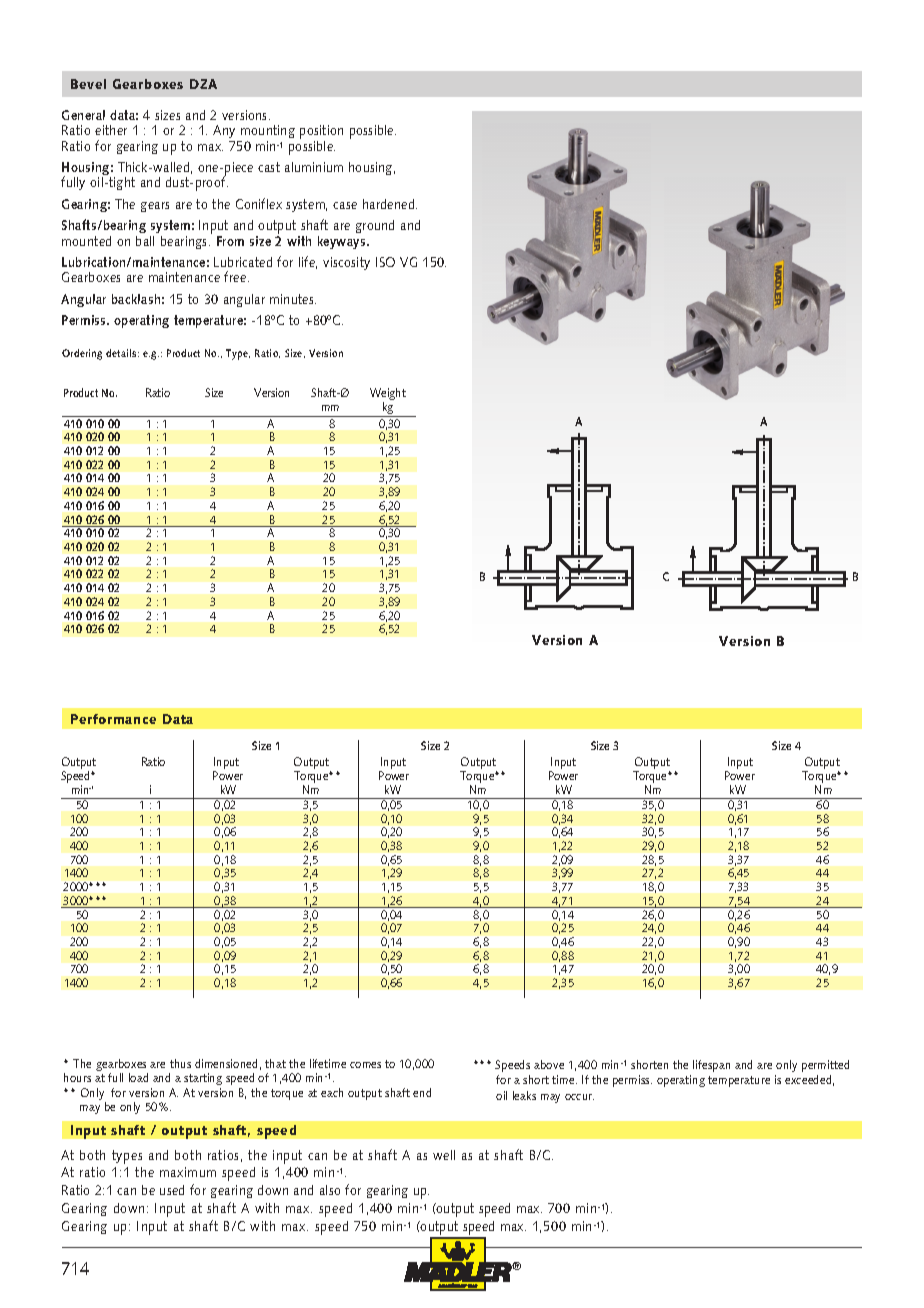  Describe the element at coordinates (293, 299) in the page. I see `minutes` at that location.
